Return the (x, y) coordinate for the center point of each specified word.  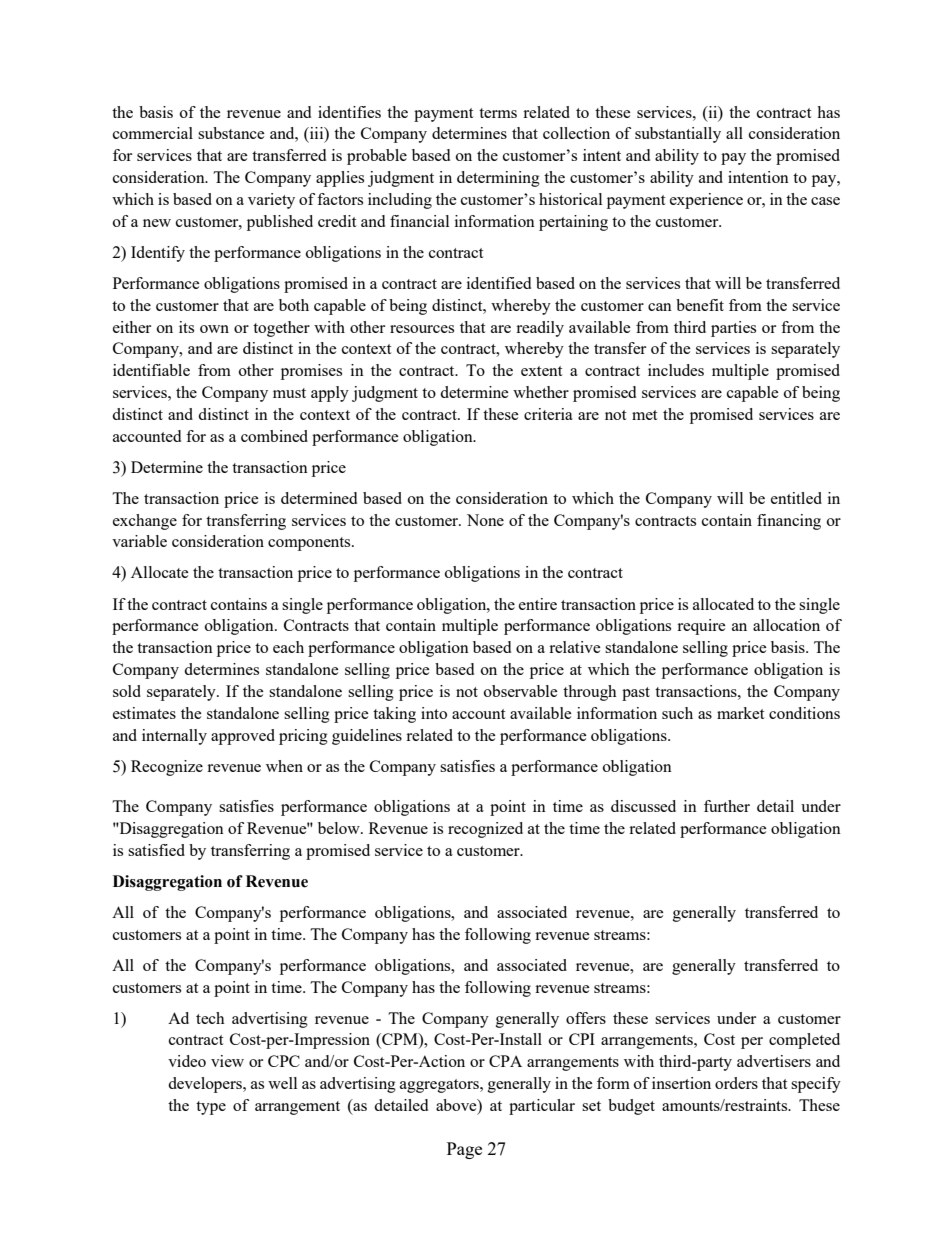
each (288, 647)
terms (498, 113)
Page (464, 1150)
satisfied (156, 850)
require (701, 627)
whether (541, 392)
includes (676, 370)
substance (231, 133)
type (211, 1108)
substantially (678, 135)
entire (538, 604)
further (727, 806)
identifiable (151, 370)
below (340, 828)
